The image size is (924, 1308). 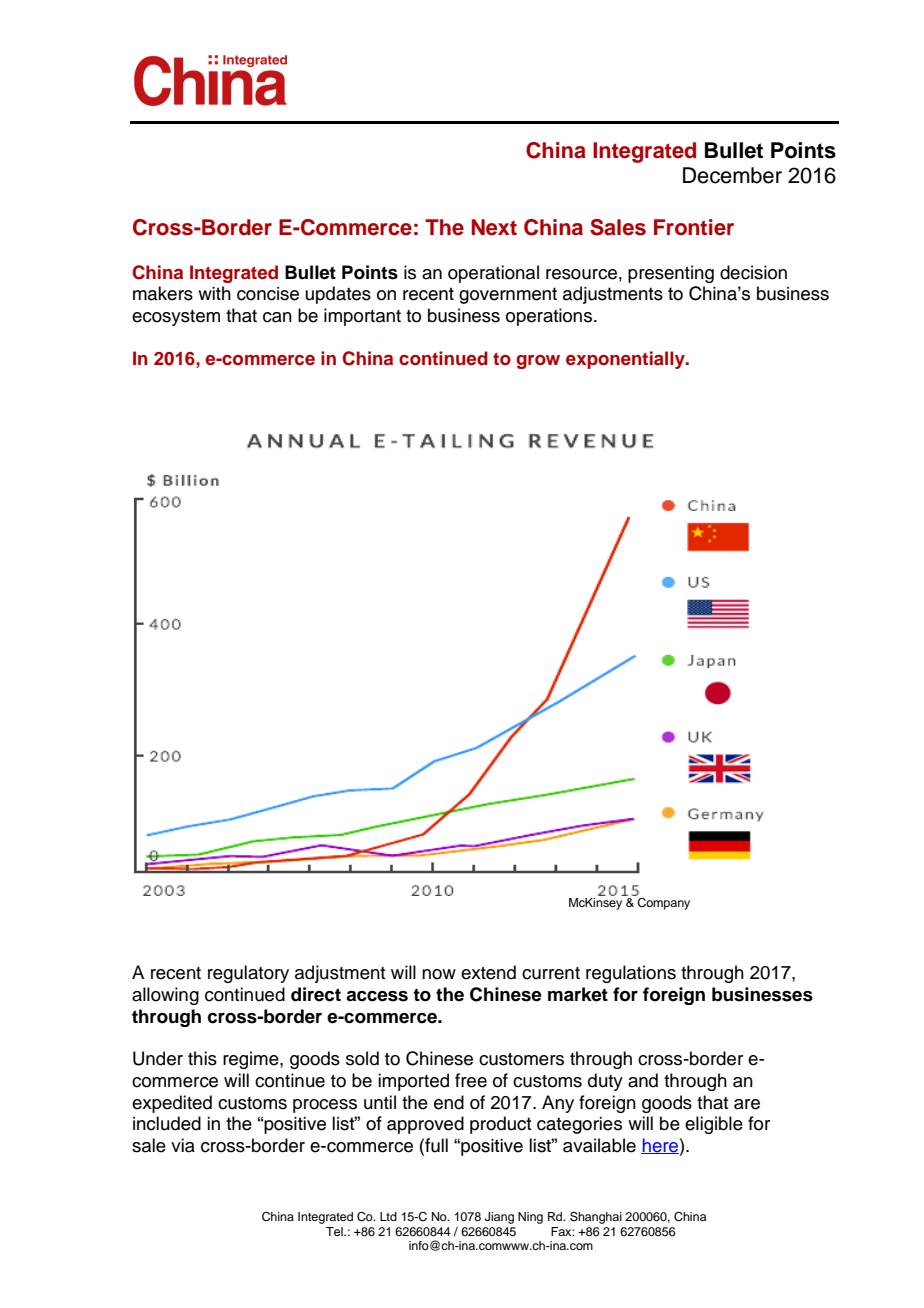 I want to click on Frontier, so click(x=694, y=227).
